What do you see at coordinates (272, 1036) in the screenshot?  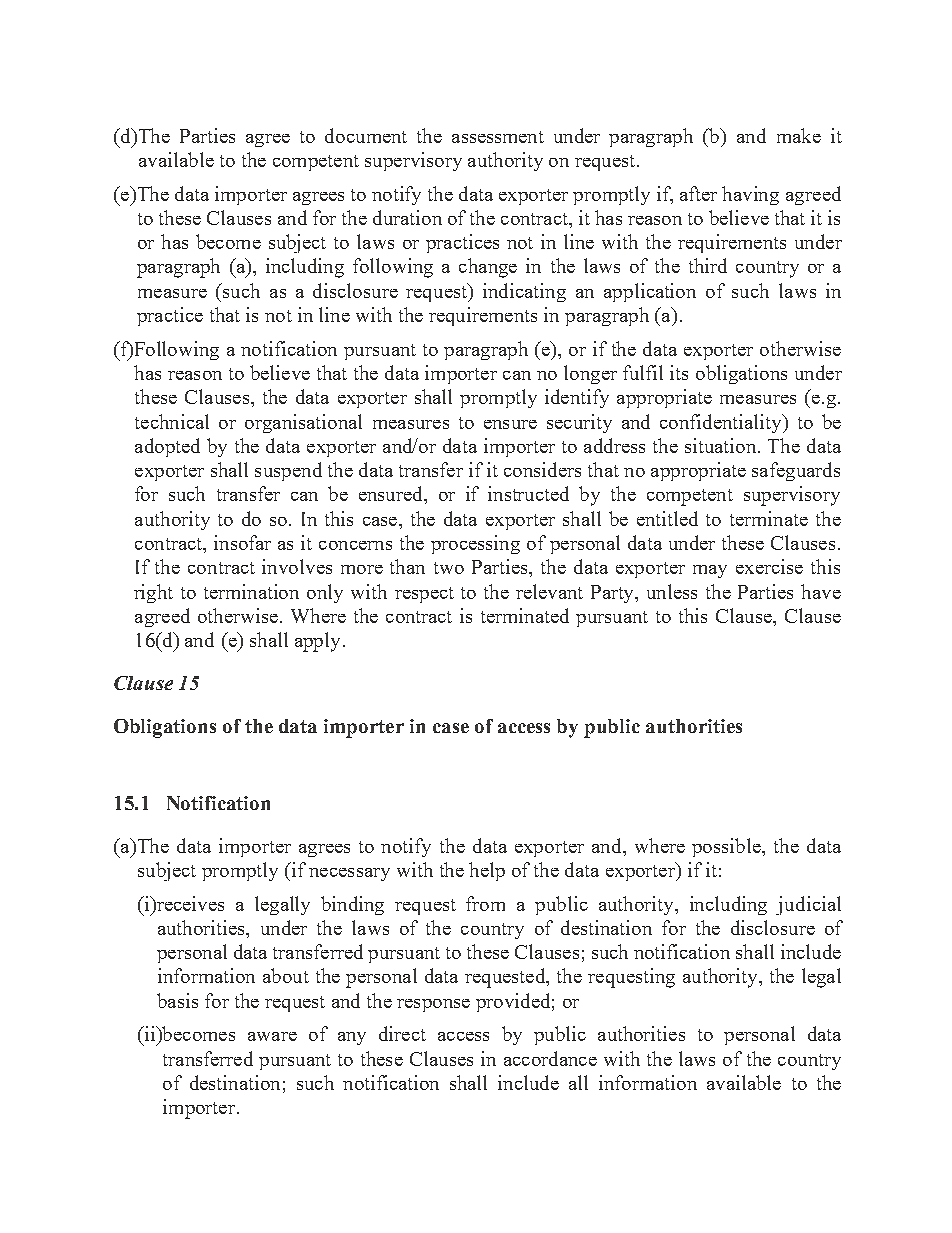 I see `aware` at bounding box center [272, 1036].
